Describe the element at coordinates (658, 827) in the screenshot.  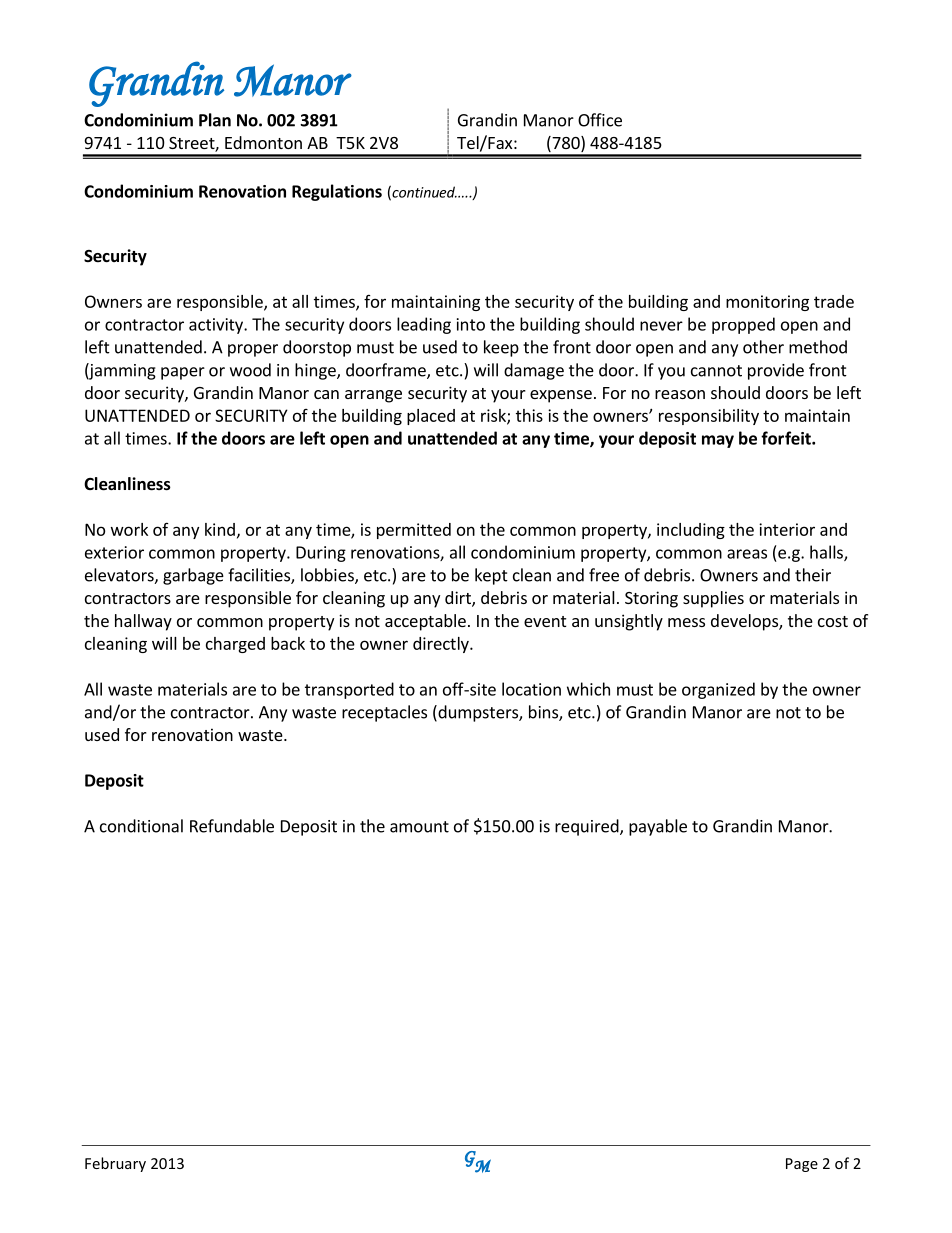
I see `payable` at that location.
